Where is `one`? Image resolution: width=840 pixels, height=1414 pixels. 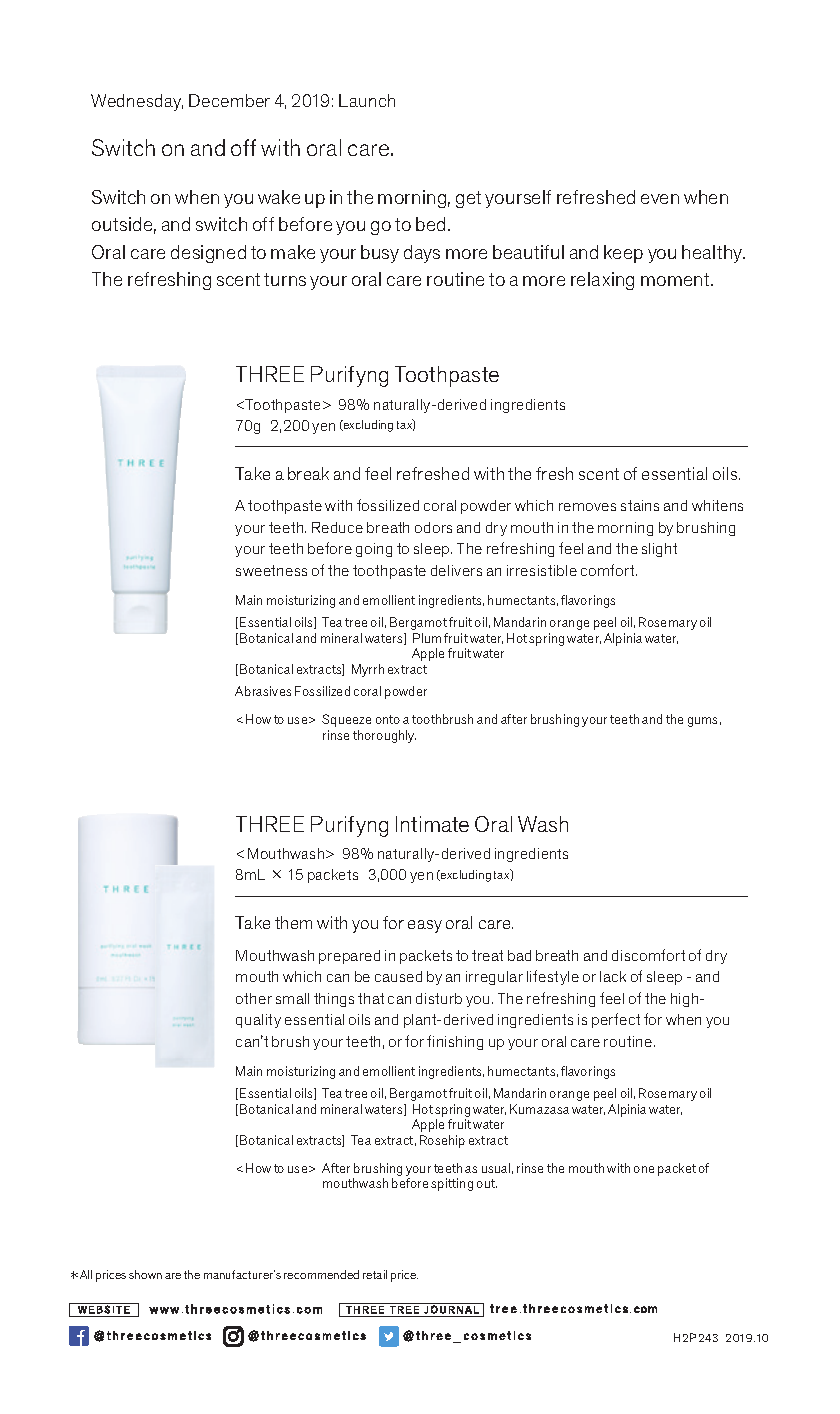
one is located at coordinates (644, 1169).
